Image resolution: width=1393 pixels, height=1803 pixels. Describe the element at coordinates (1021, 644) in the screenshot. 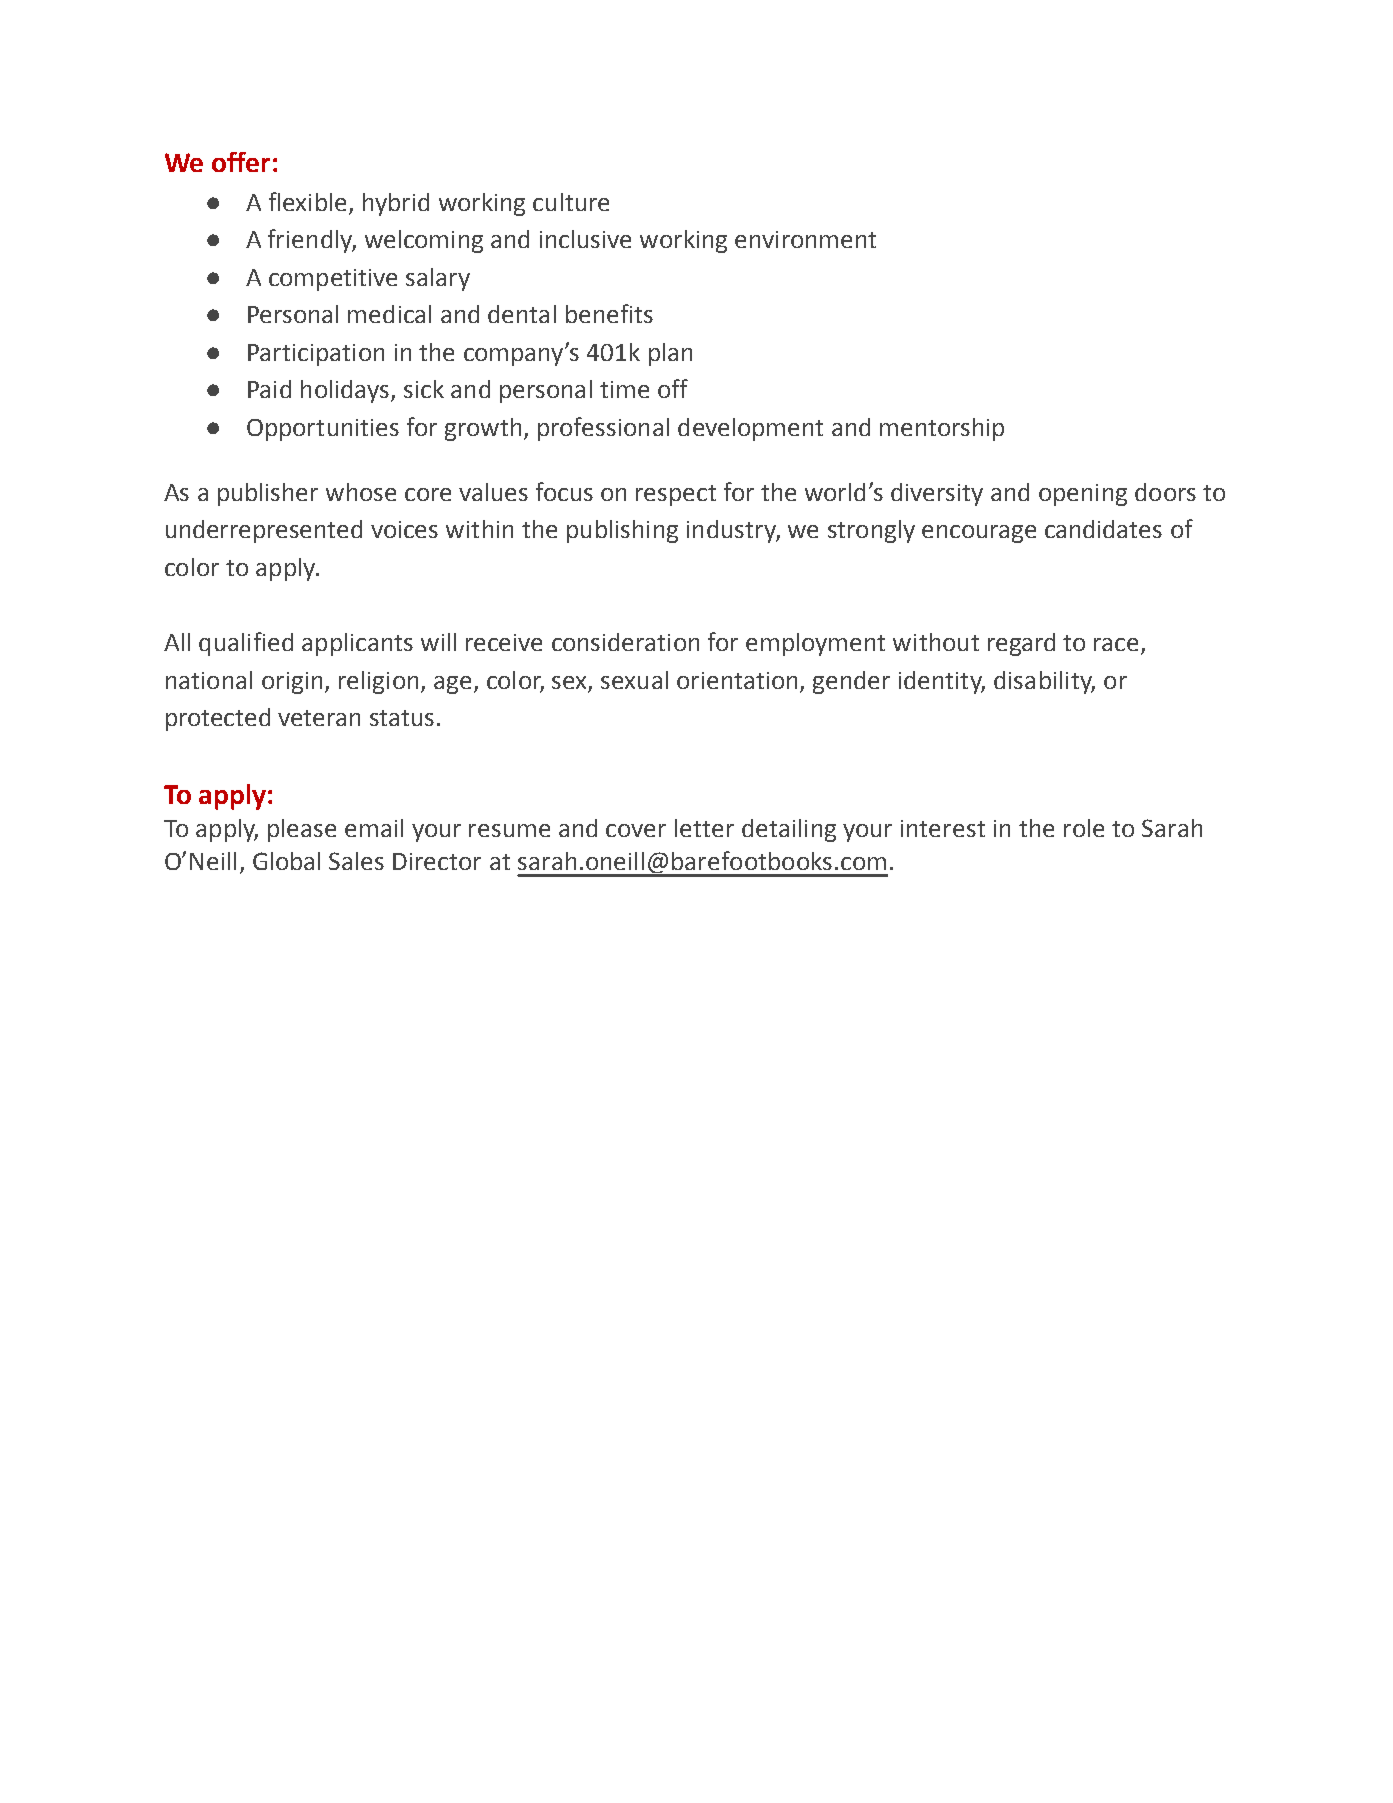

I see `regard` at that location.
